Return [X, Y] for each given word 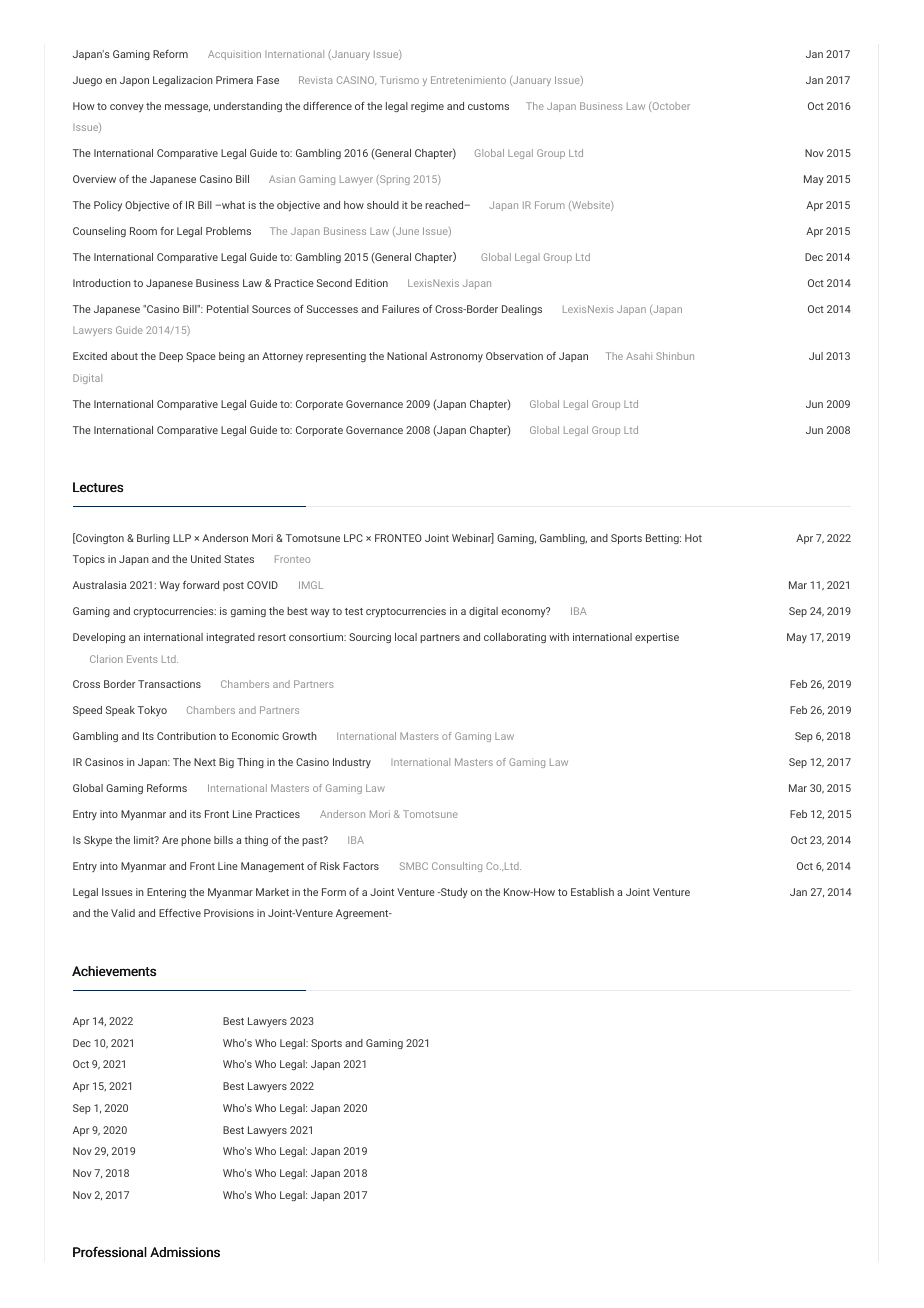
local [406, 637]
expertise [657, 638]
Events [142, 659]
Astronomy [456, 357]
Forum [550, 205]
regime [427, 107]
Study [453, 893]
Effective [180, 913]
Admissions [185, 1252]
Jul [816, 356]
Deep [171, 357]
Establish [592, 892]
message [187, 108]
